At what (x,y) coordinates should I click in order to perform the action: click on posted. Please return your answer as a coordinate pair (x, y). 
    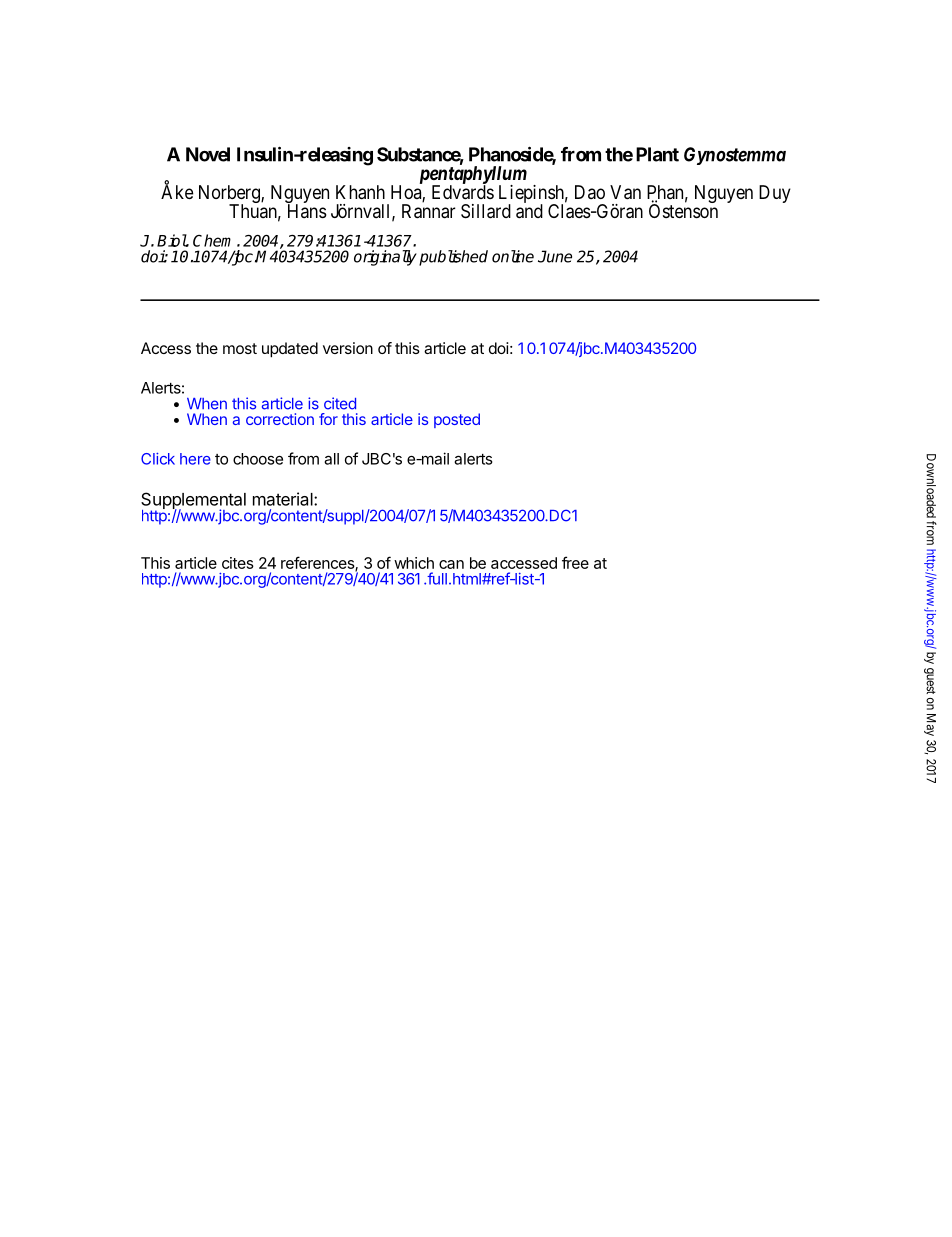
    Looking at the image, I should click on (457, 420).
